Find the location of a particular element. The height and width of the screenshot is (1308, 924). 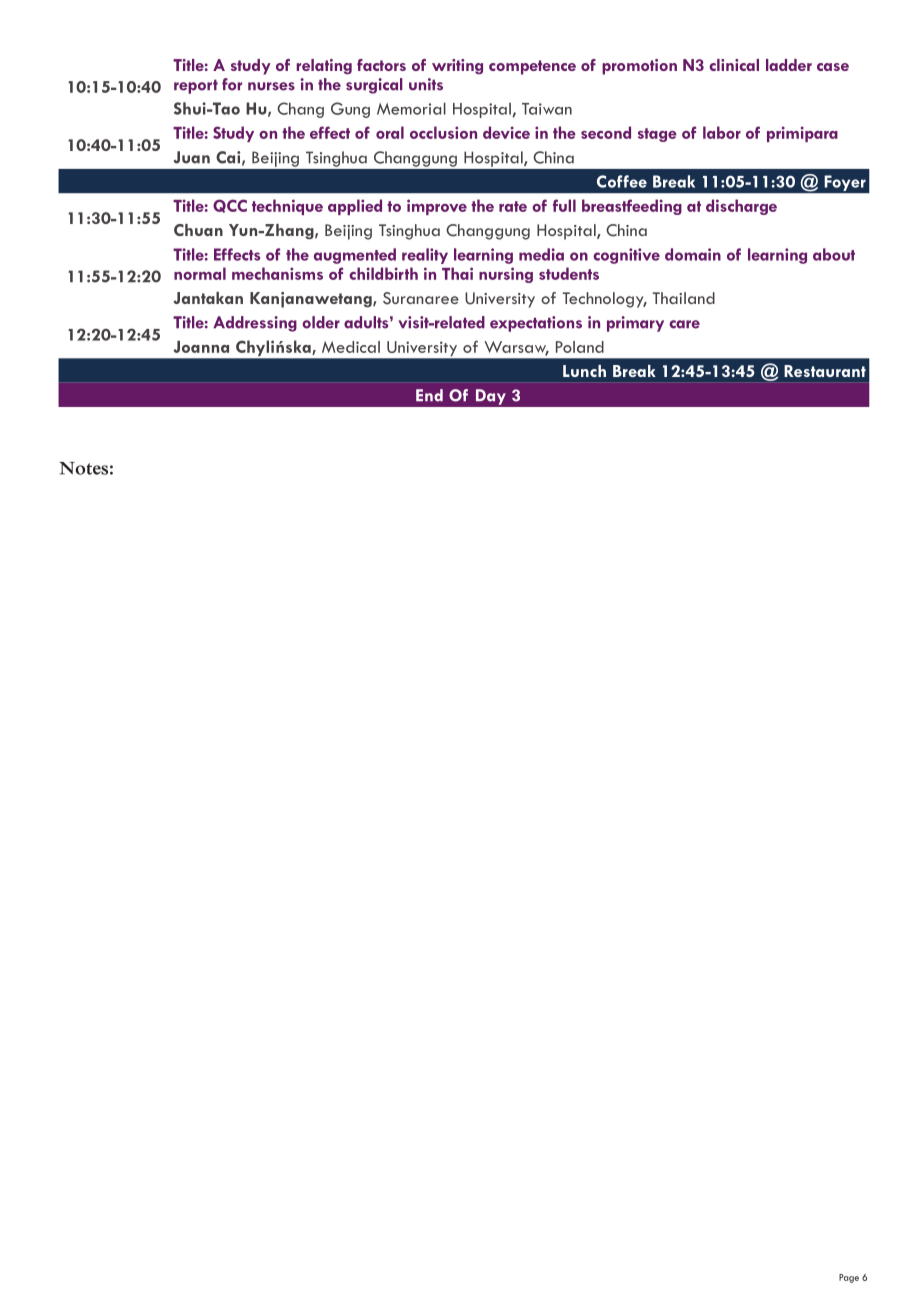

Medical is located at coordinates (351, 347).
